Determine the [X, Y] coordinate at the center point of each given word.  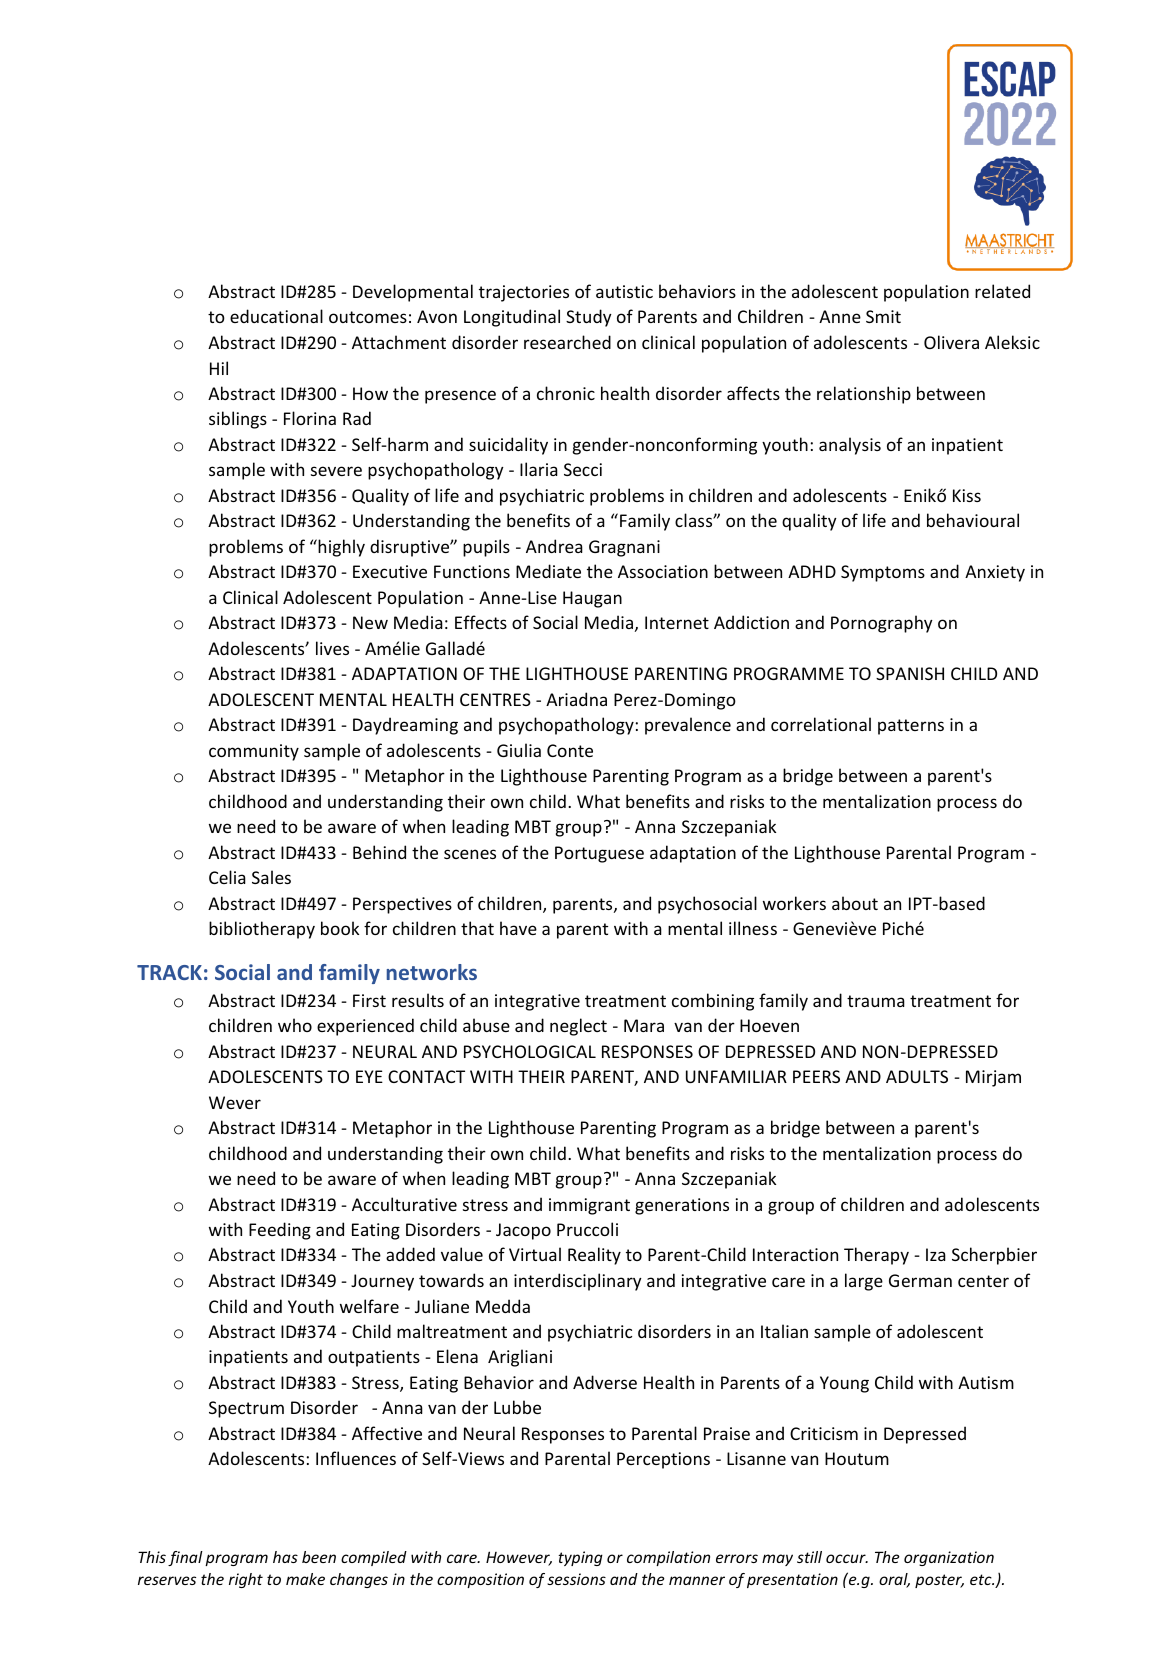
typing [580, 1558]
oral [894, 1580]
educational [276, 316]
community [254, 752]
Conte [570, 750]
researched [567, 342]
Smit [883, 316]
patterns [911, 727]
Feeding [280, 1231]
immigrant [589, 1206]
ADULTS [917, 1076]
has [285, 1557]
